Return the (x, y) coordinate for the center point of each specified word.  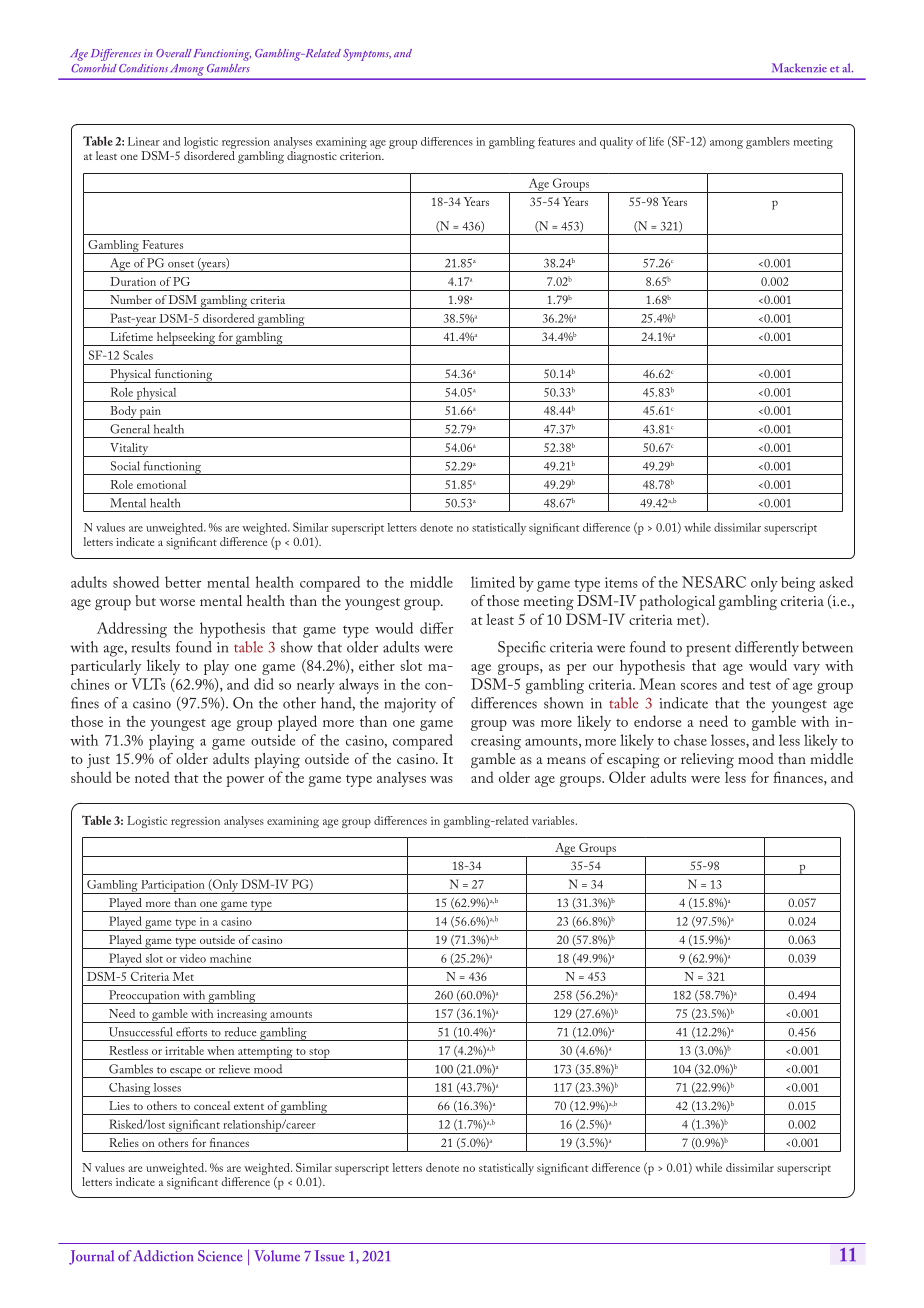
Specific (522, 649)
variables (554, 820)
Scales (138, 355)
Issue (330, 1256)
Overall (174, 53)
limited (493, 582)
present (708, 650)
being (798, 584)
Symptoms (367, 55)
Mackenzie (799, 68)
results (151, 647)
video (193, 958)
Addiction (163, 1256)
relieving (707, 760)
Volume (277, 1256)
